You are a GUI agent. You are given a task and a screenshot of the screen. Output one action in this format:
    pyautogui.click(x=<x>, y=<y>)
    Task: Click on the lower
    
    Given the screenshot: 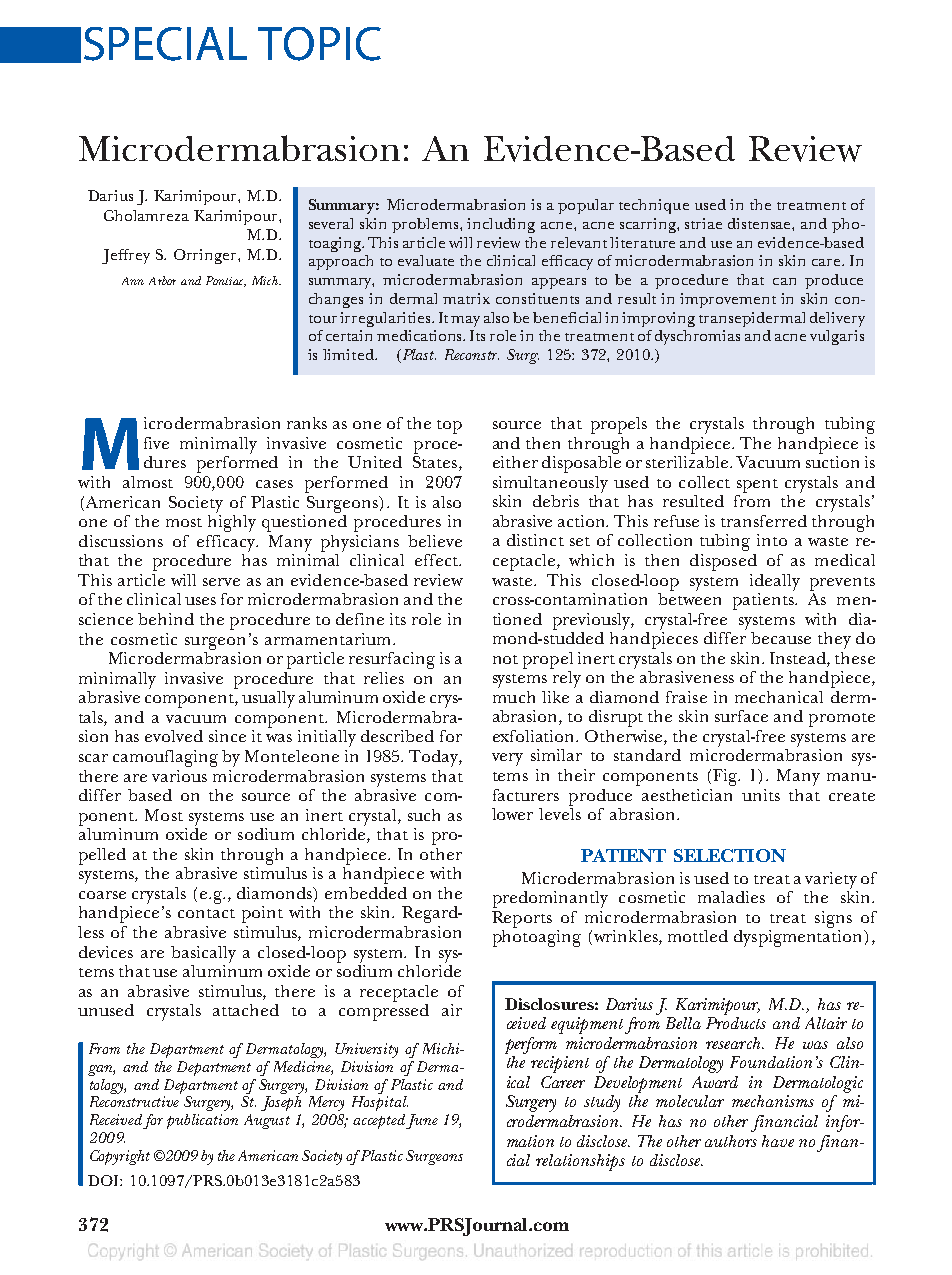 What is the action you would take?
    pyautogui.click(x=512, y=814)
